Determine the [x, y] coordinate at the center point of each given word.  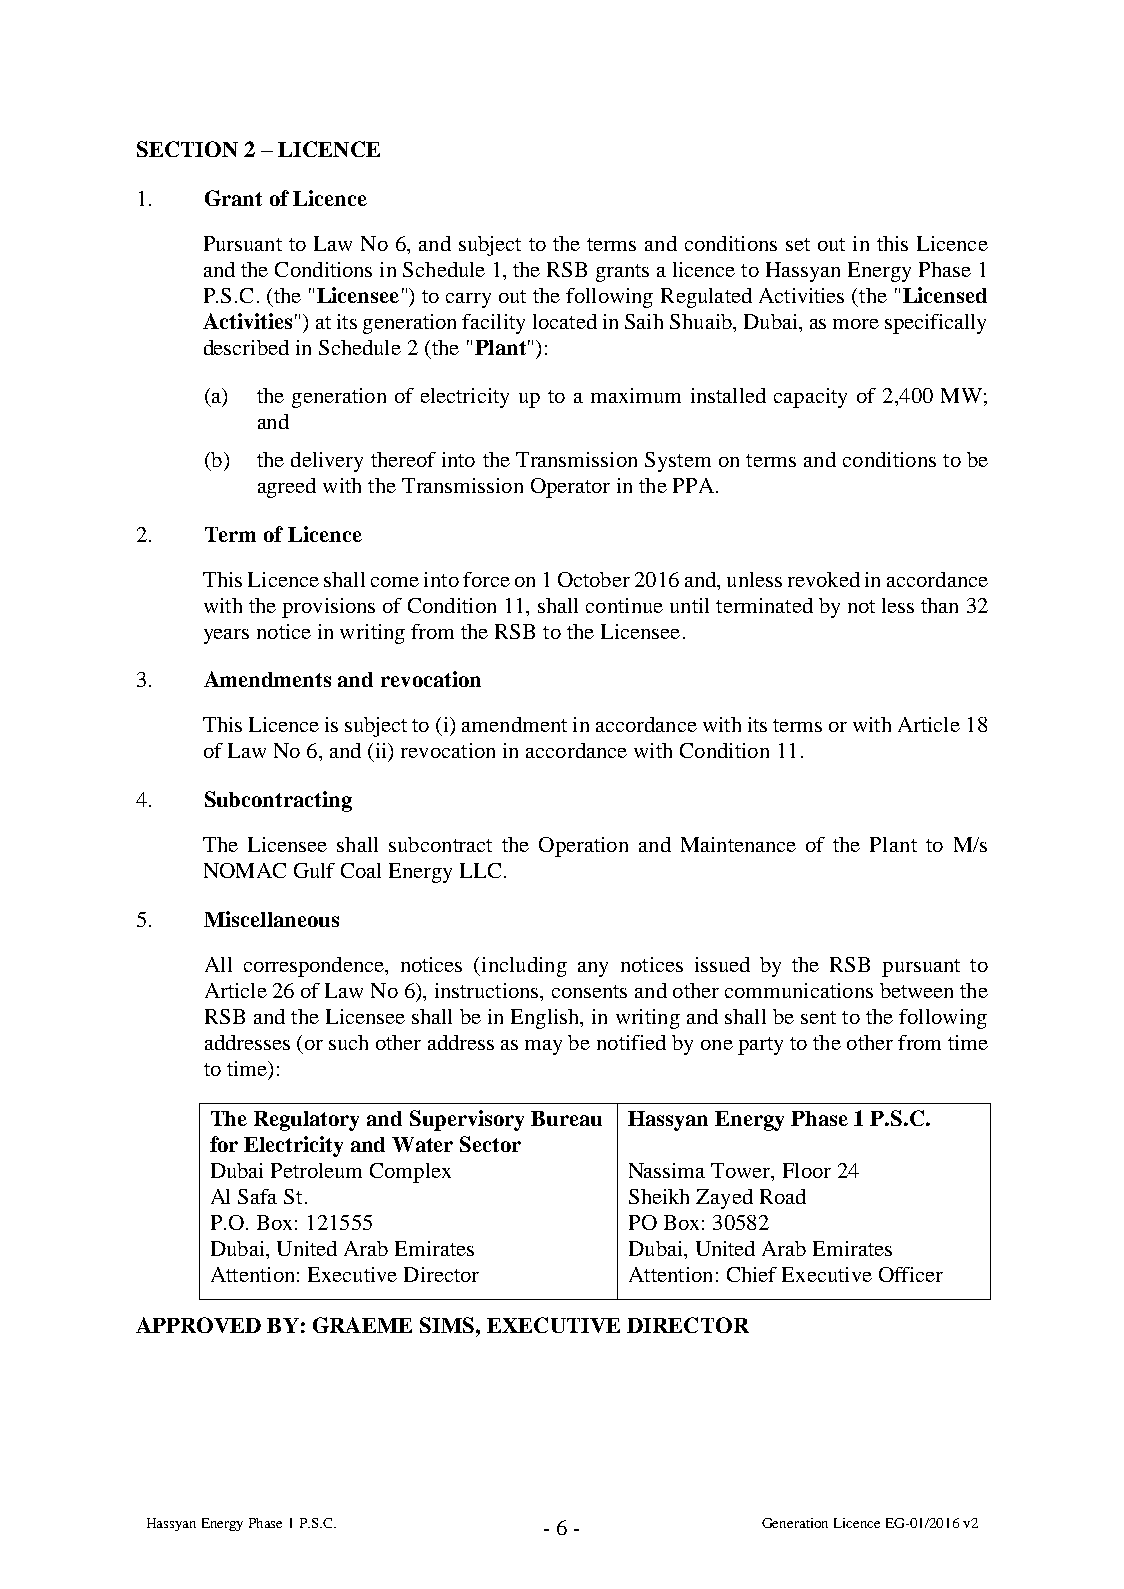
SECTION [187, 149]
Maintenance [738, 844]
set [798, 244]
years [226, 636]
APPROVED [198, 1325]
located [565, 321]
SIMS [448, 1325]
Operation [583, 847]
